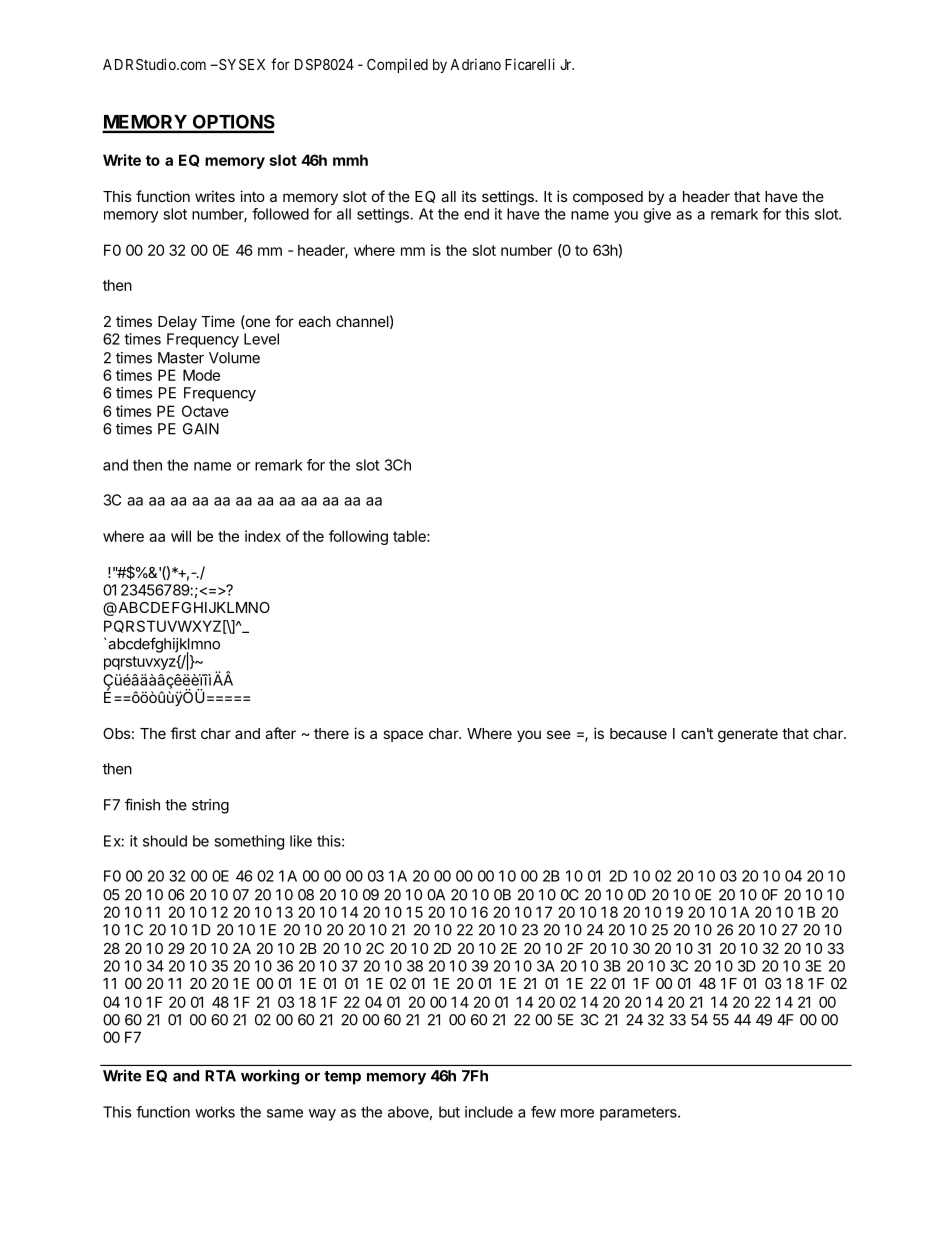 The height and width of the image is (1233, 952). Describe the element at coordinates (220, 1076) in the image. I see `RTA` at that location.
